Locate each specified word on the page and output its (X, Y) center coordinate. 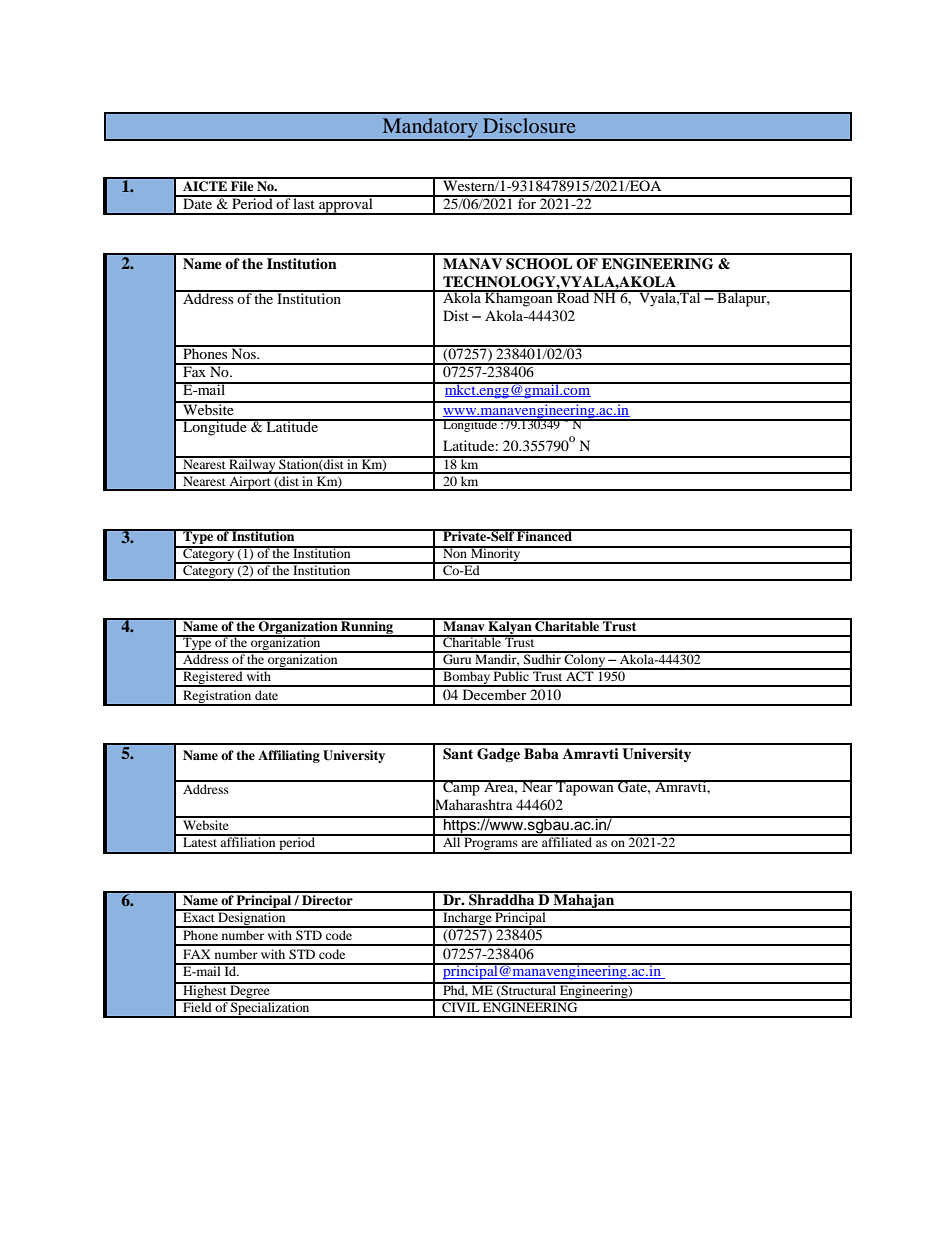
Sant (458, 754)
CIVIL (461, 1006)
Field (197, 1006)
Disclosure (529, 125)
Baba (541, 753)
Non (455, 552)
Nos (243, 352)
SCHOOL (539, 264)
